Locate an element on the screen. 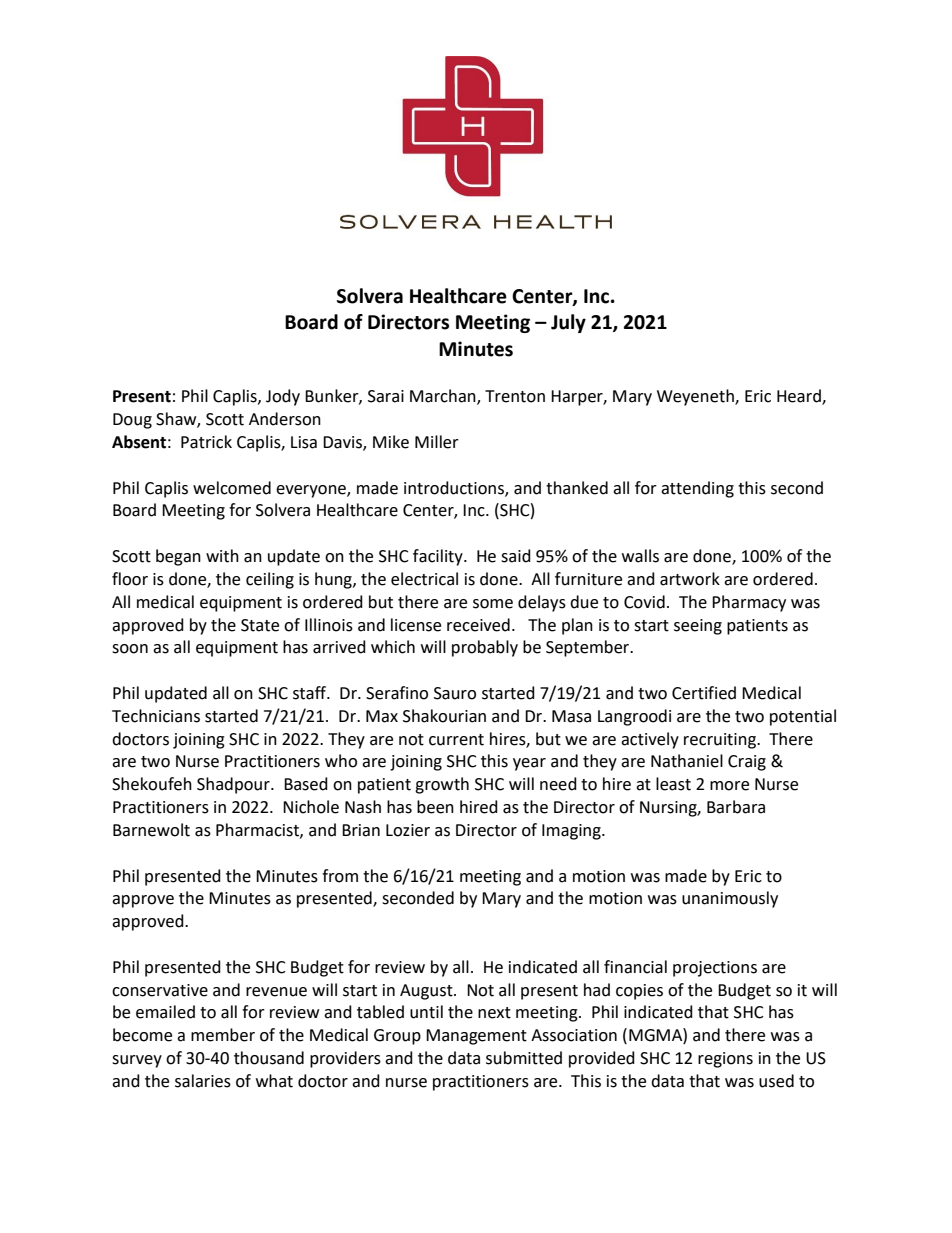 The image size is (952, 1233). Certified is located at coordinates (704, 693).
